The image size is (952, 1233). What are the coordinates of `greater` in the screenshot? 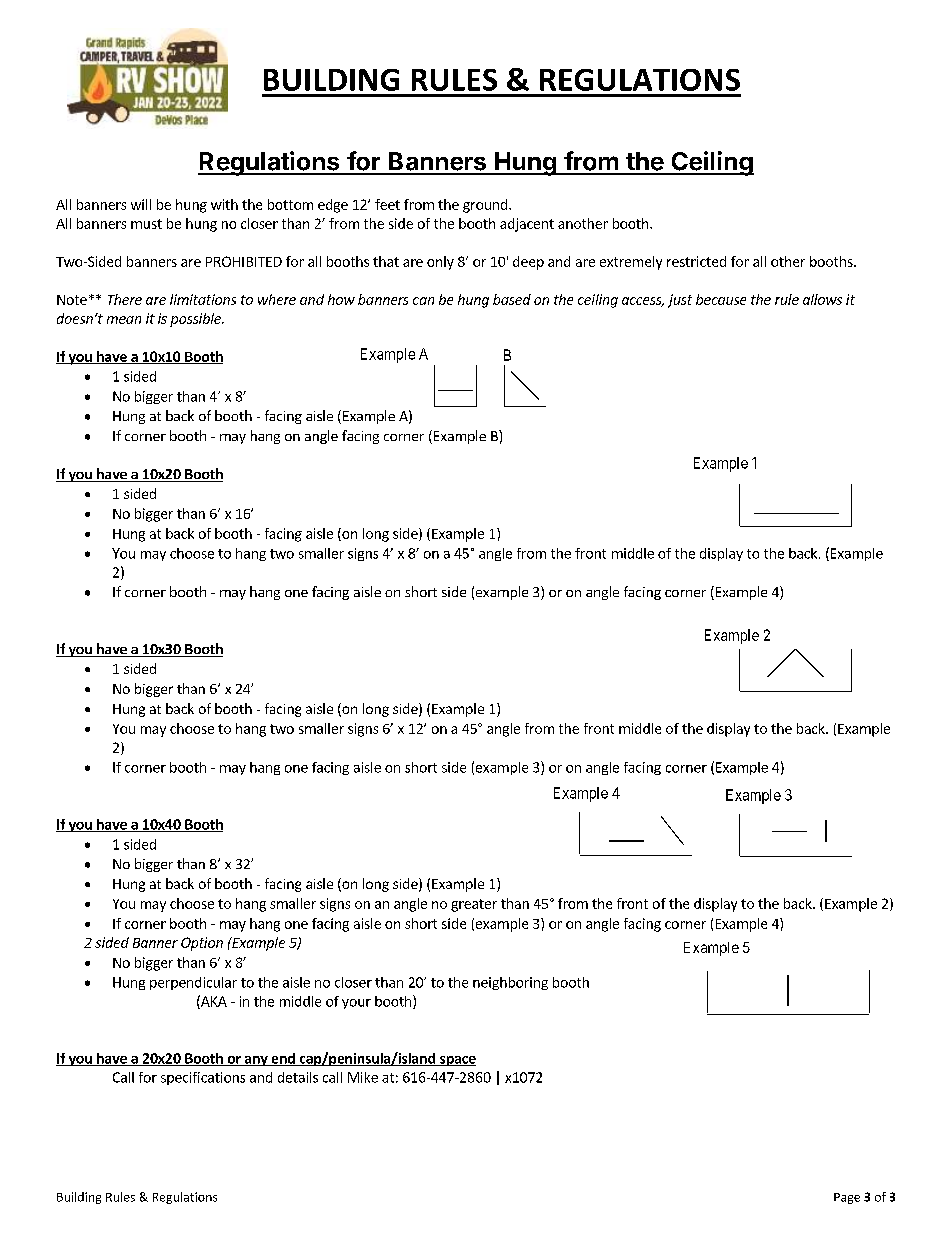 It's located at (474, 905).
